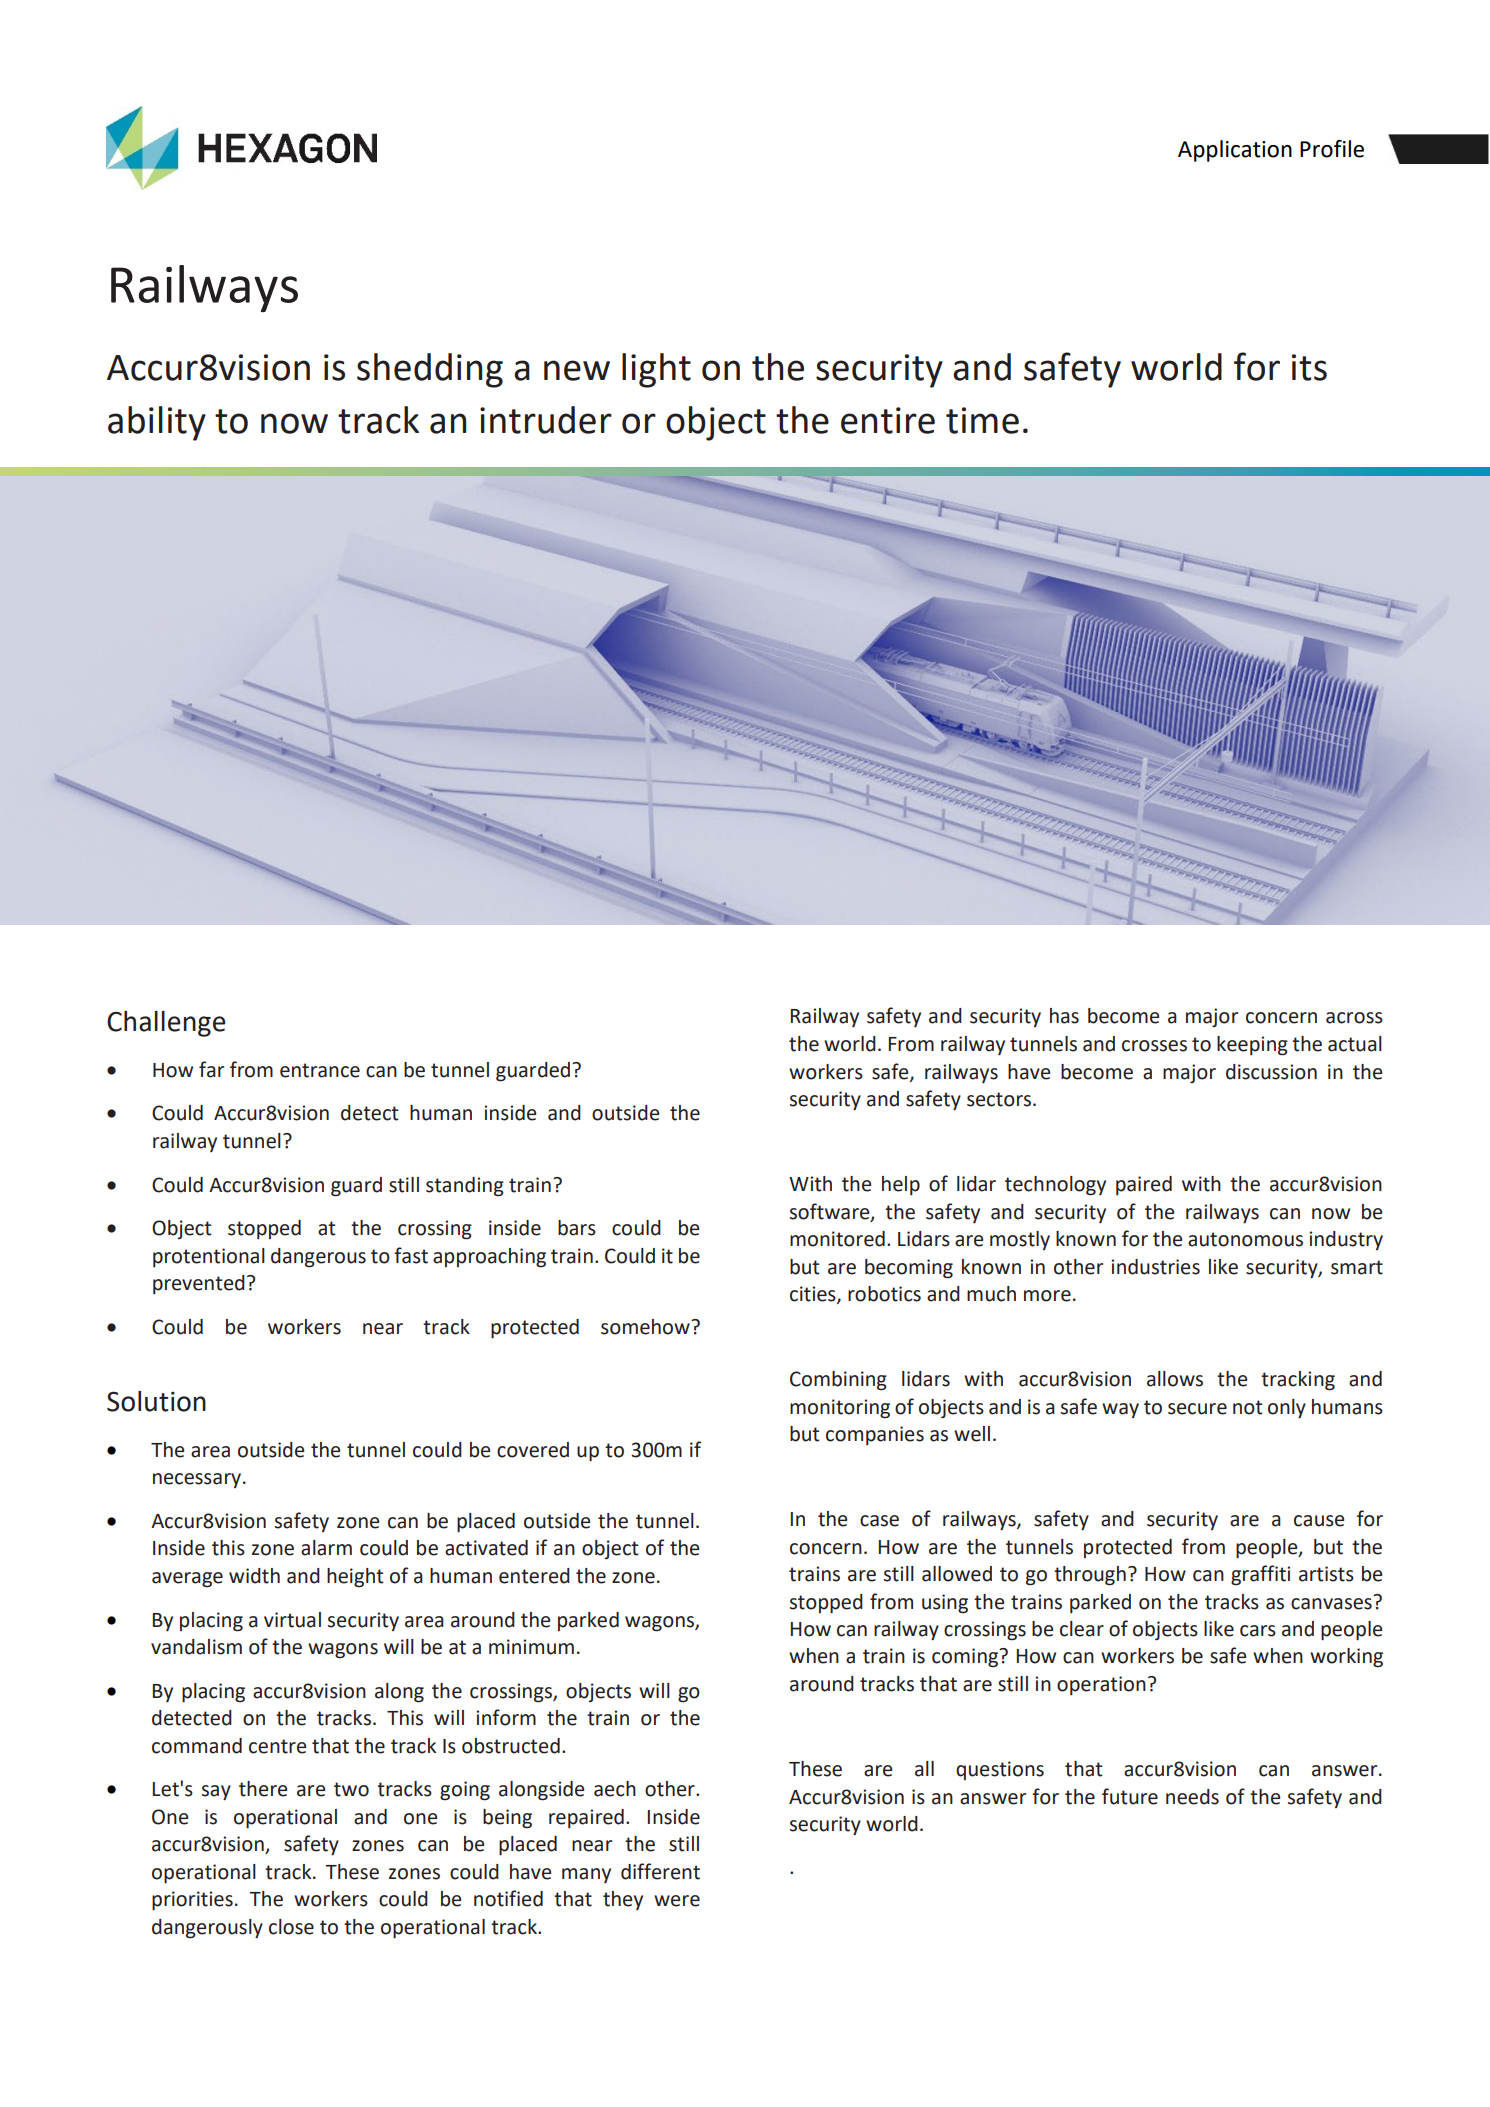 This screenshot has height=2107, width=1490. What do you see at coordinates (814, 1295) in the screenshot?
I see `cities` at bounding box center [814, 1295].
